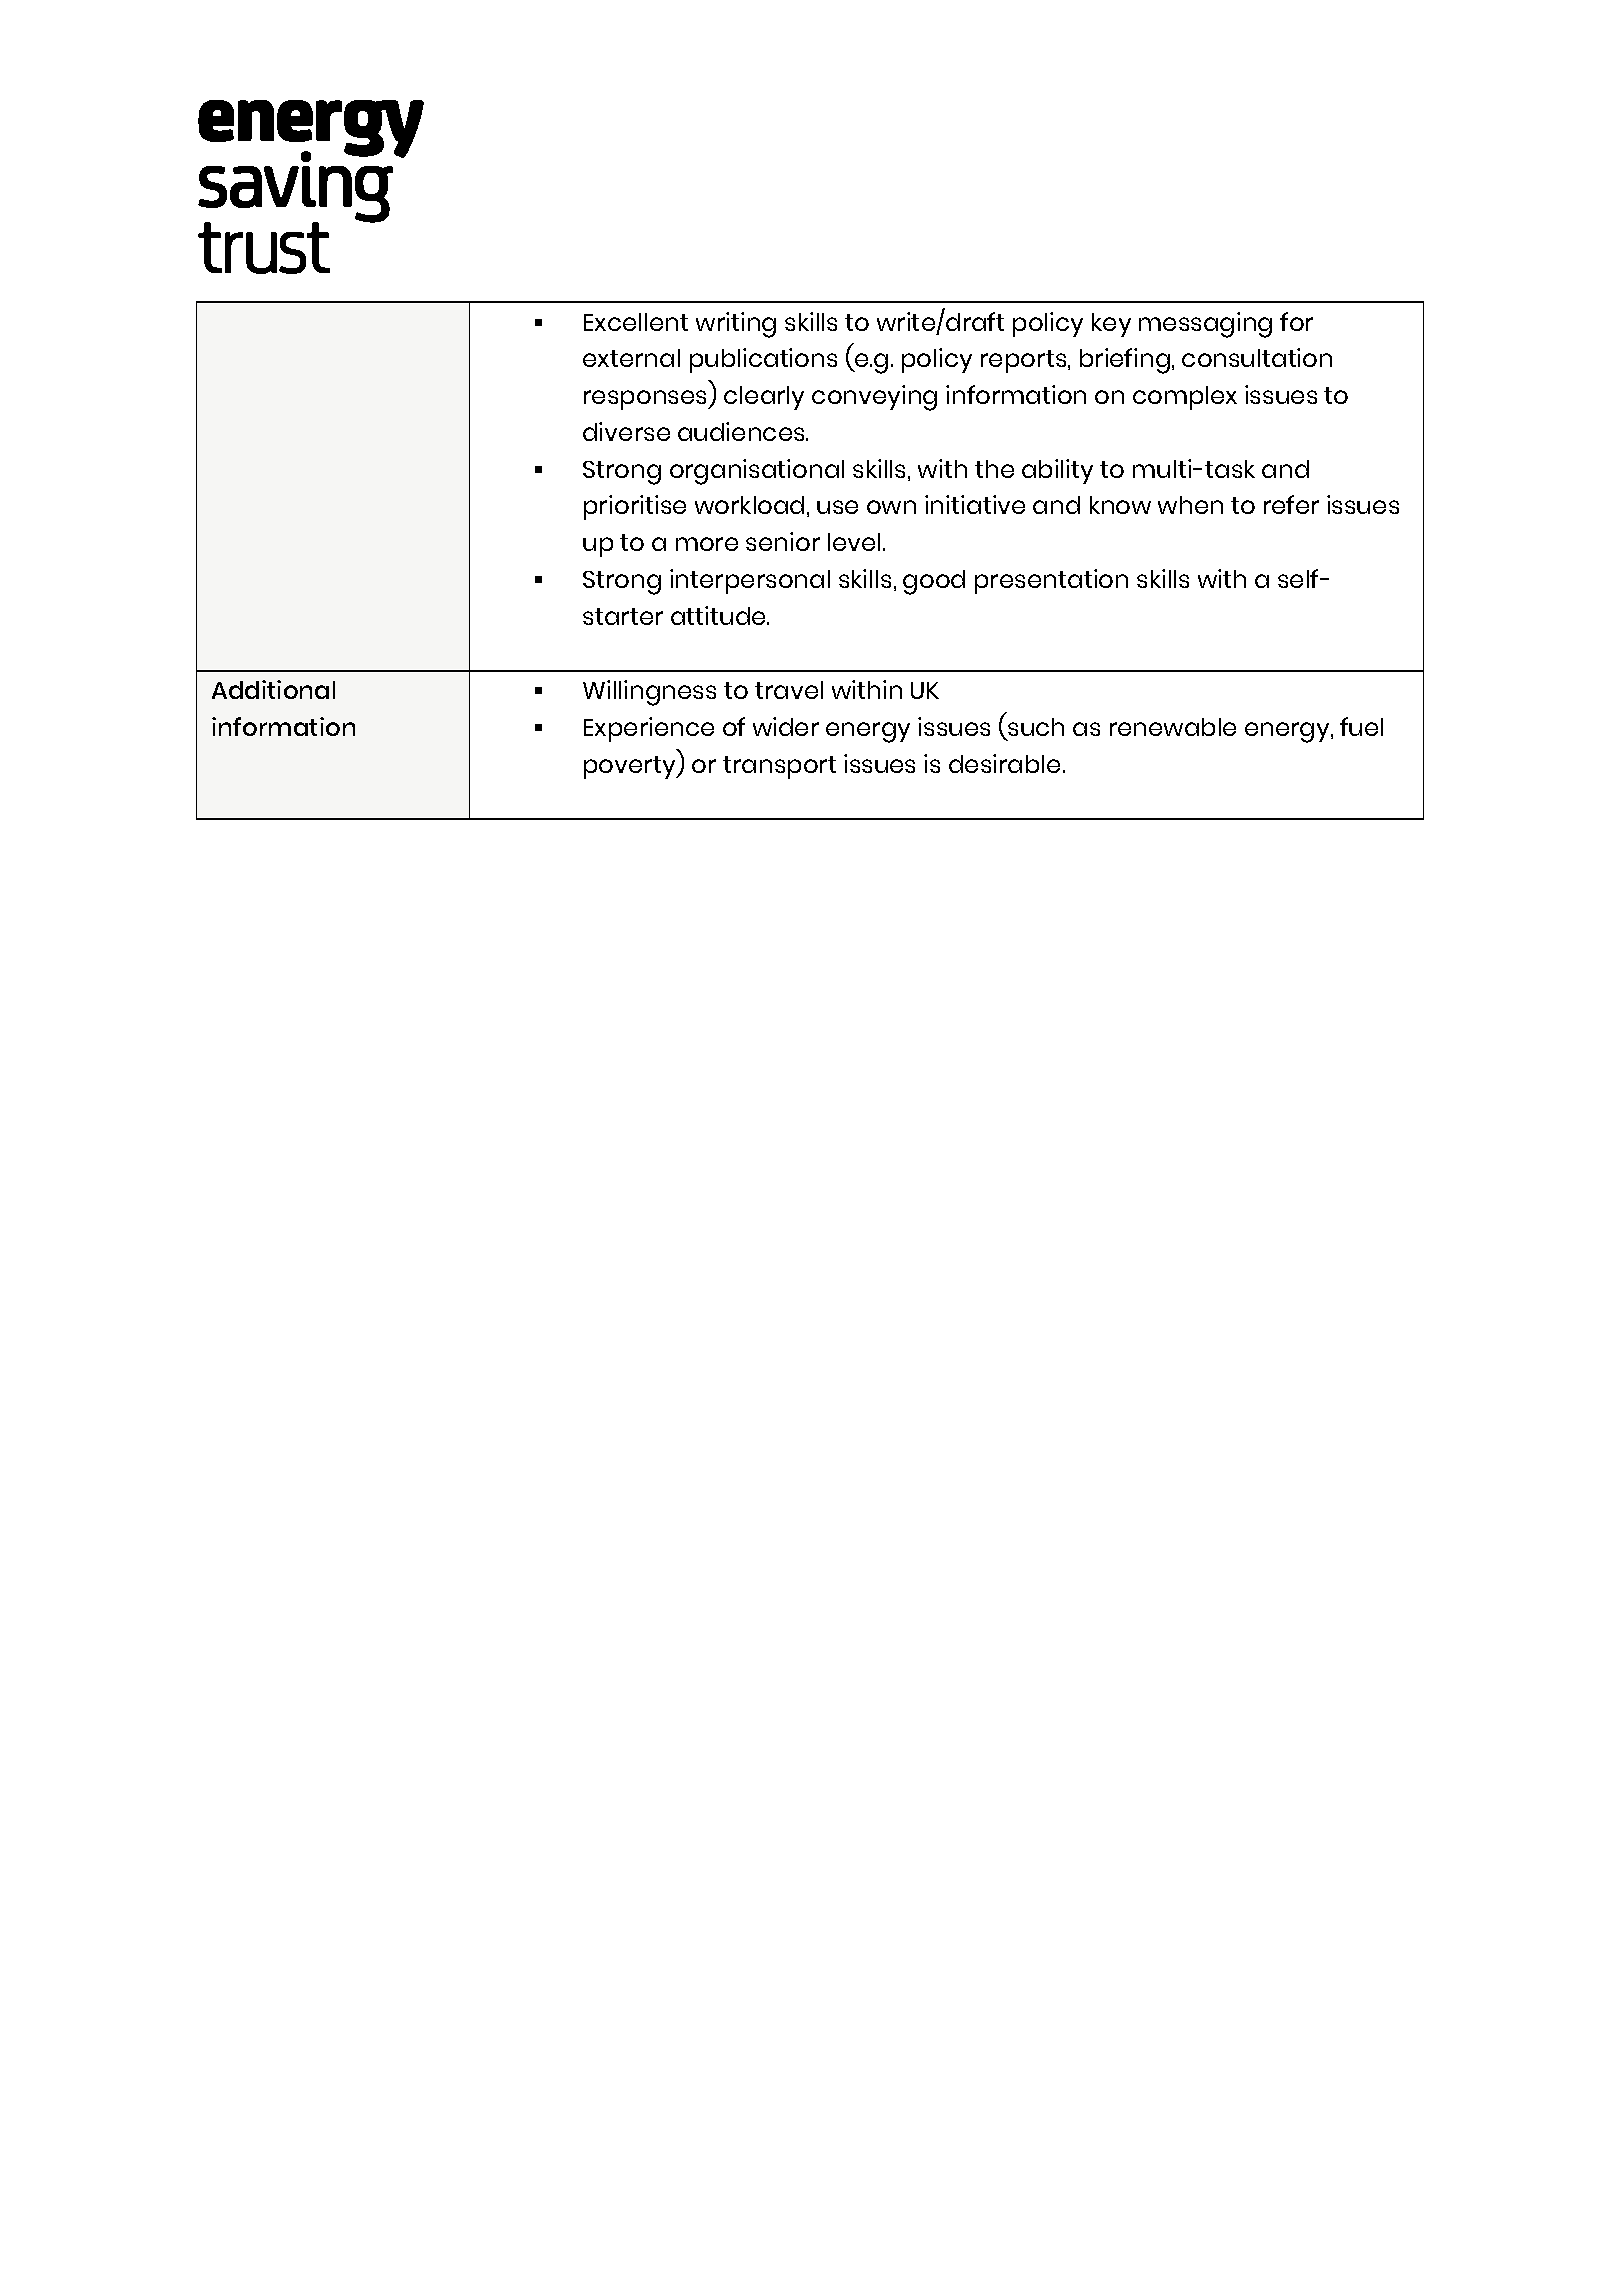 The height and width of the screenshot is (2291, 1620). Describe the element at coordinates (631, 767) in the screenshot. I see `poverty` at that location.
